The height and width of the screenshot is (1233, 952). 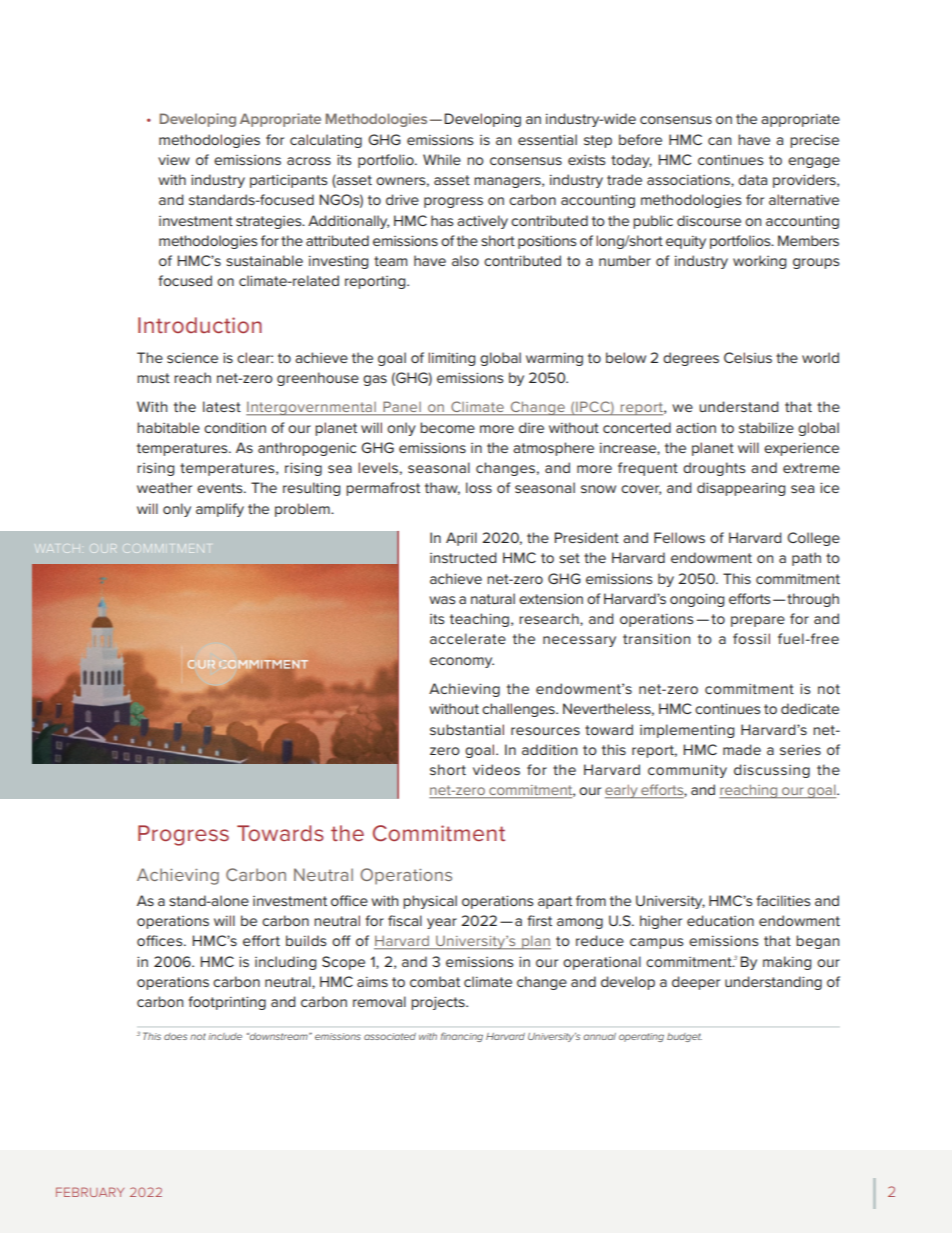 What do you see at coordinates (462, 662) in the screenshot?
I see `economy` at bounding box center [462, 662].
